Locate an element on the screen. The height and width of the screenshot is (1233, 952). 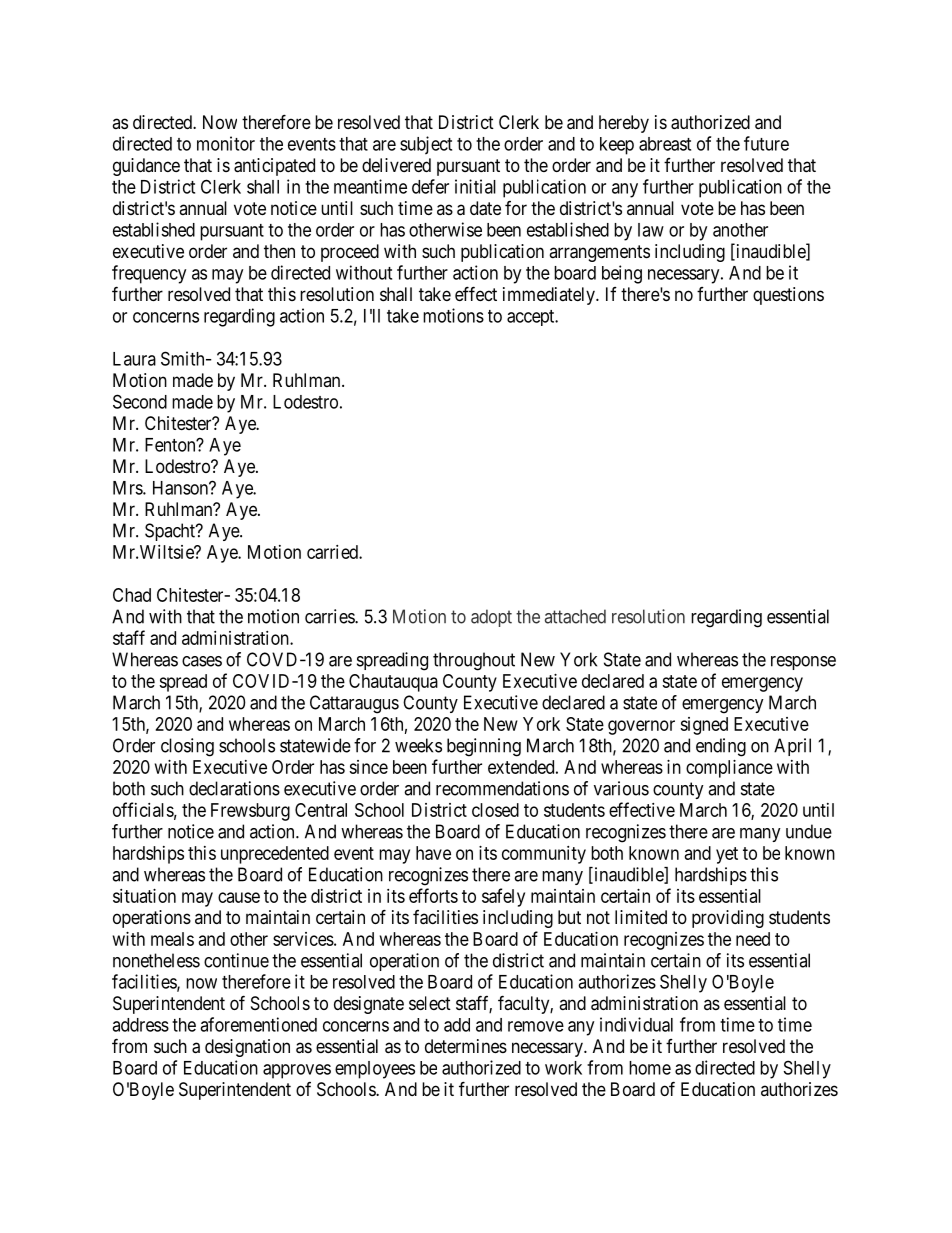
future is located at coordinates (766, 143).
